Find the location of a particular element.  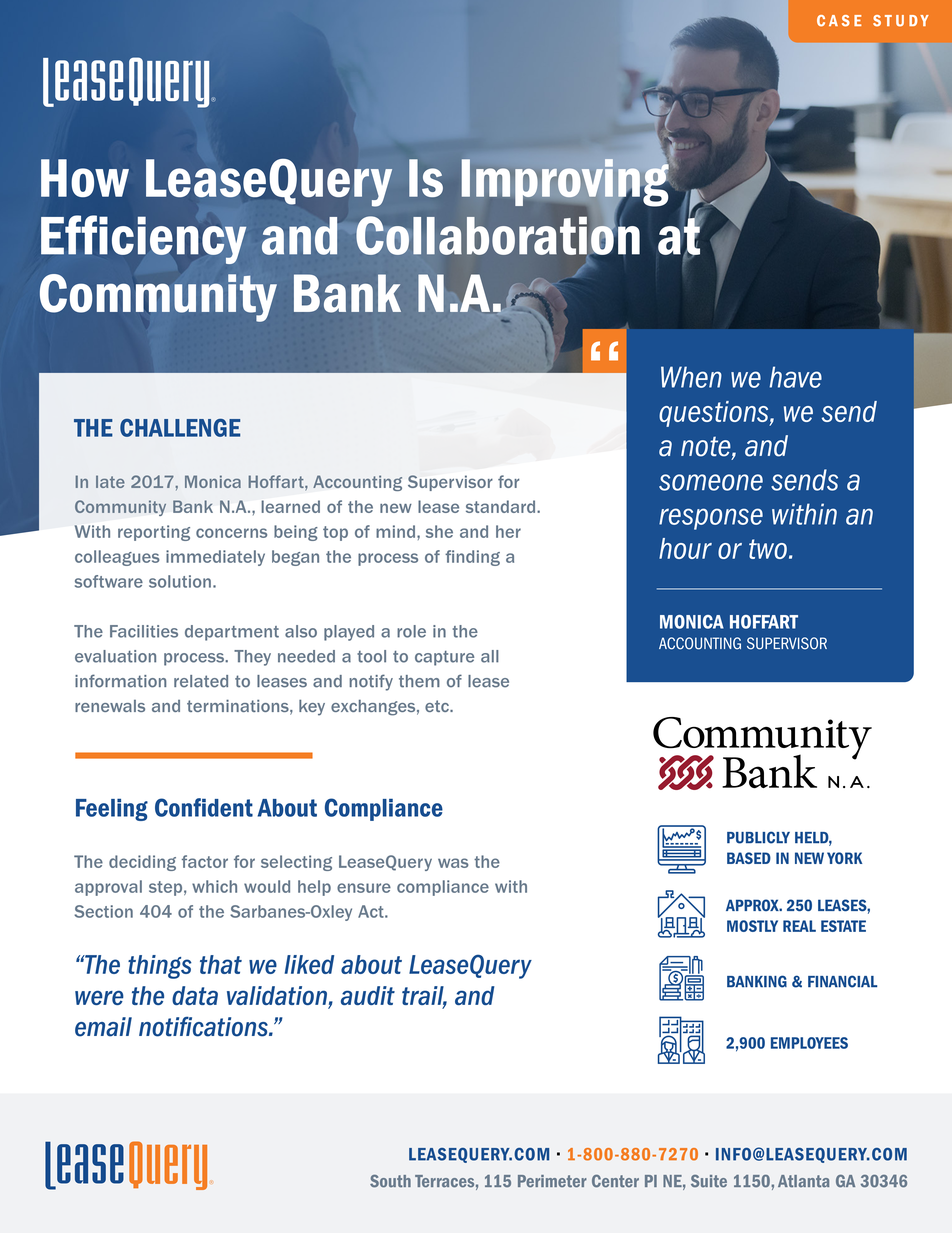

STUDY is located at coordinates (901, 21).
